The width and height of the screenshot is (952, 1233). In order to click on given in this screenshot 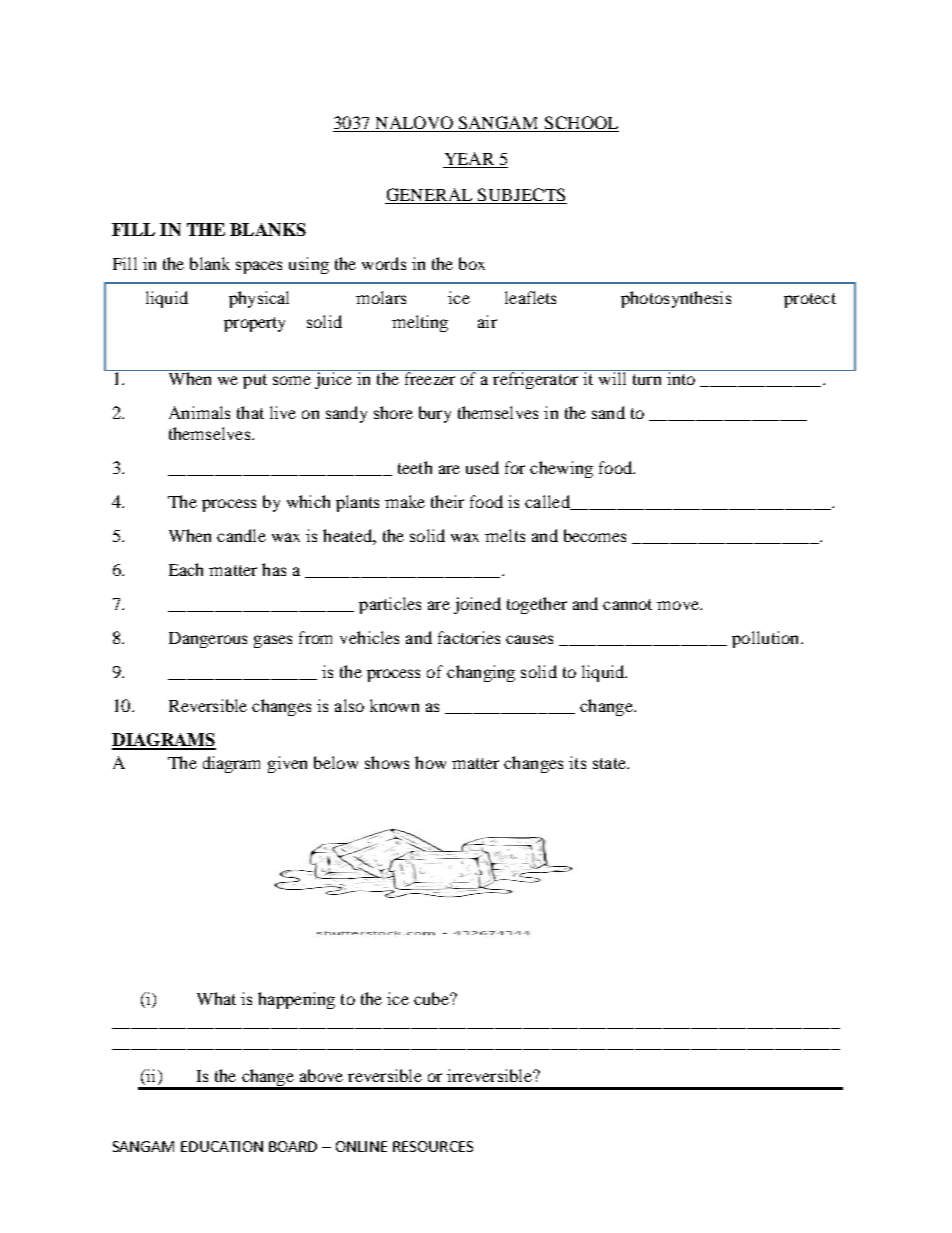, I will do `click(287, 764)`.
